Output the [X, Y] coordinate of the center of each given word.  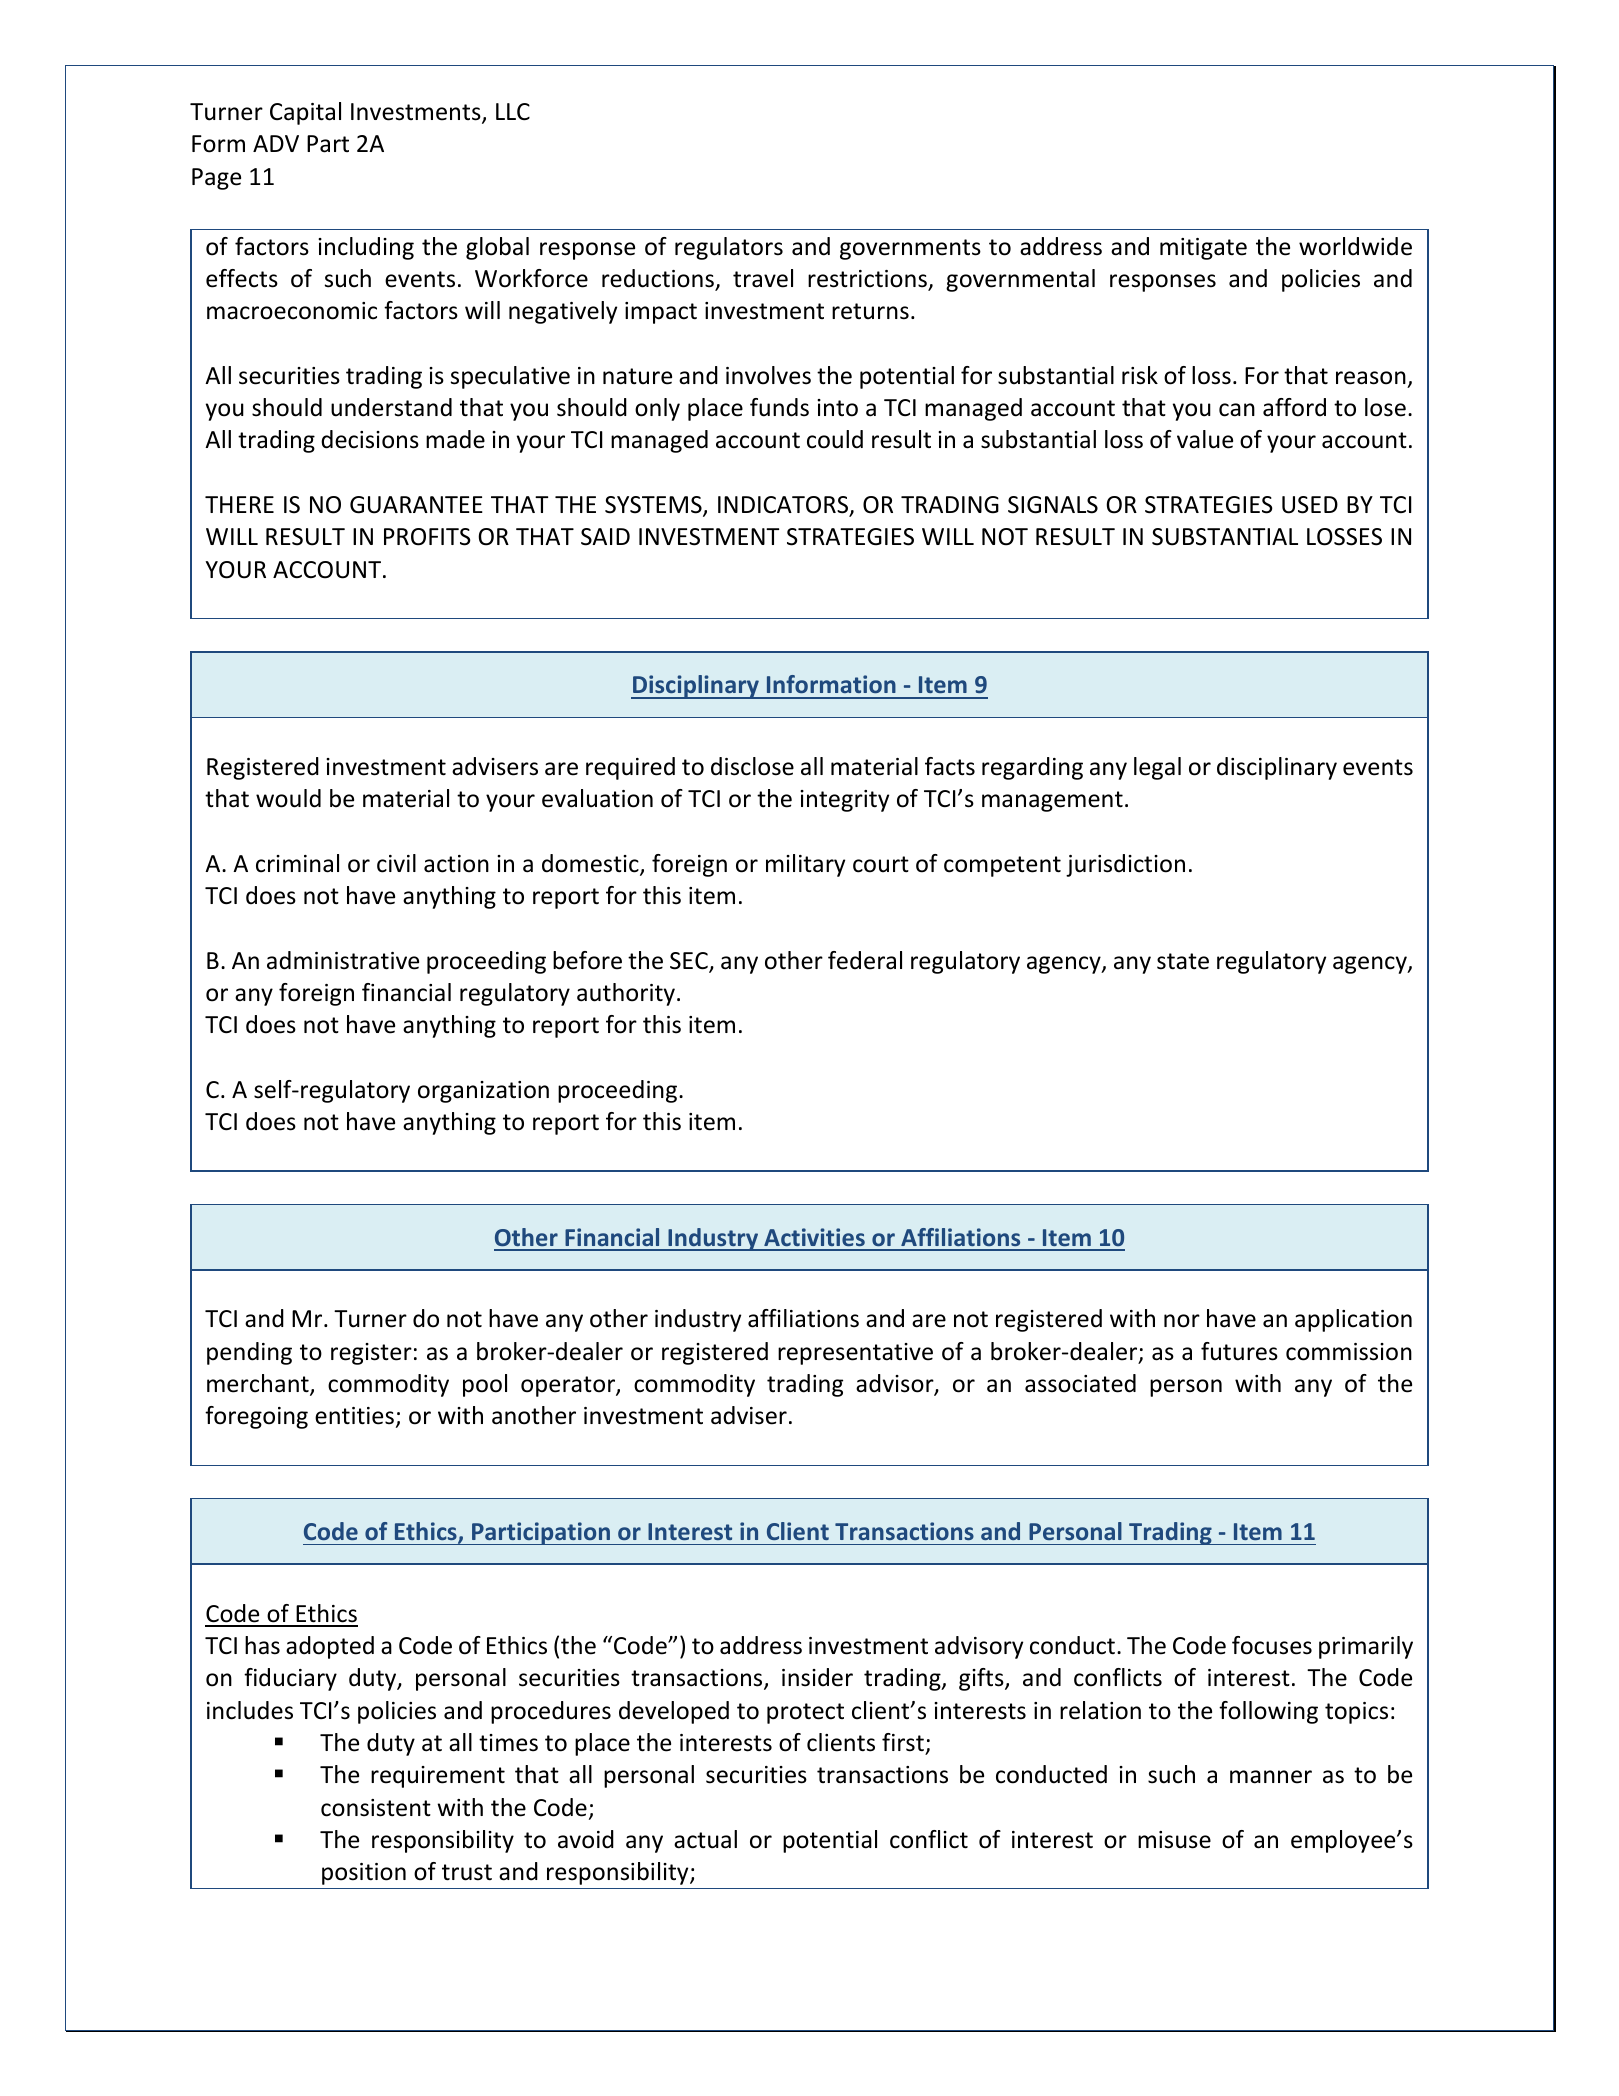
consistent [376, 1808]
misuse [1174, 1840]
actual [705, 1839]
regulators [729, 248]
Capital [305, 113]
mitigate [1203, 249]
